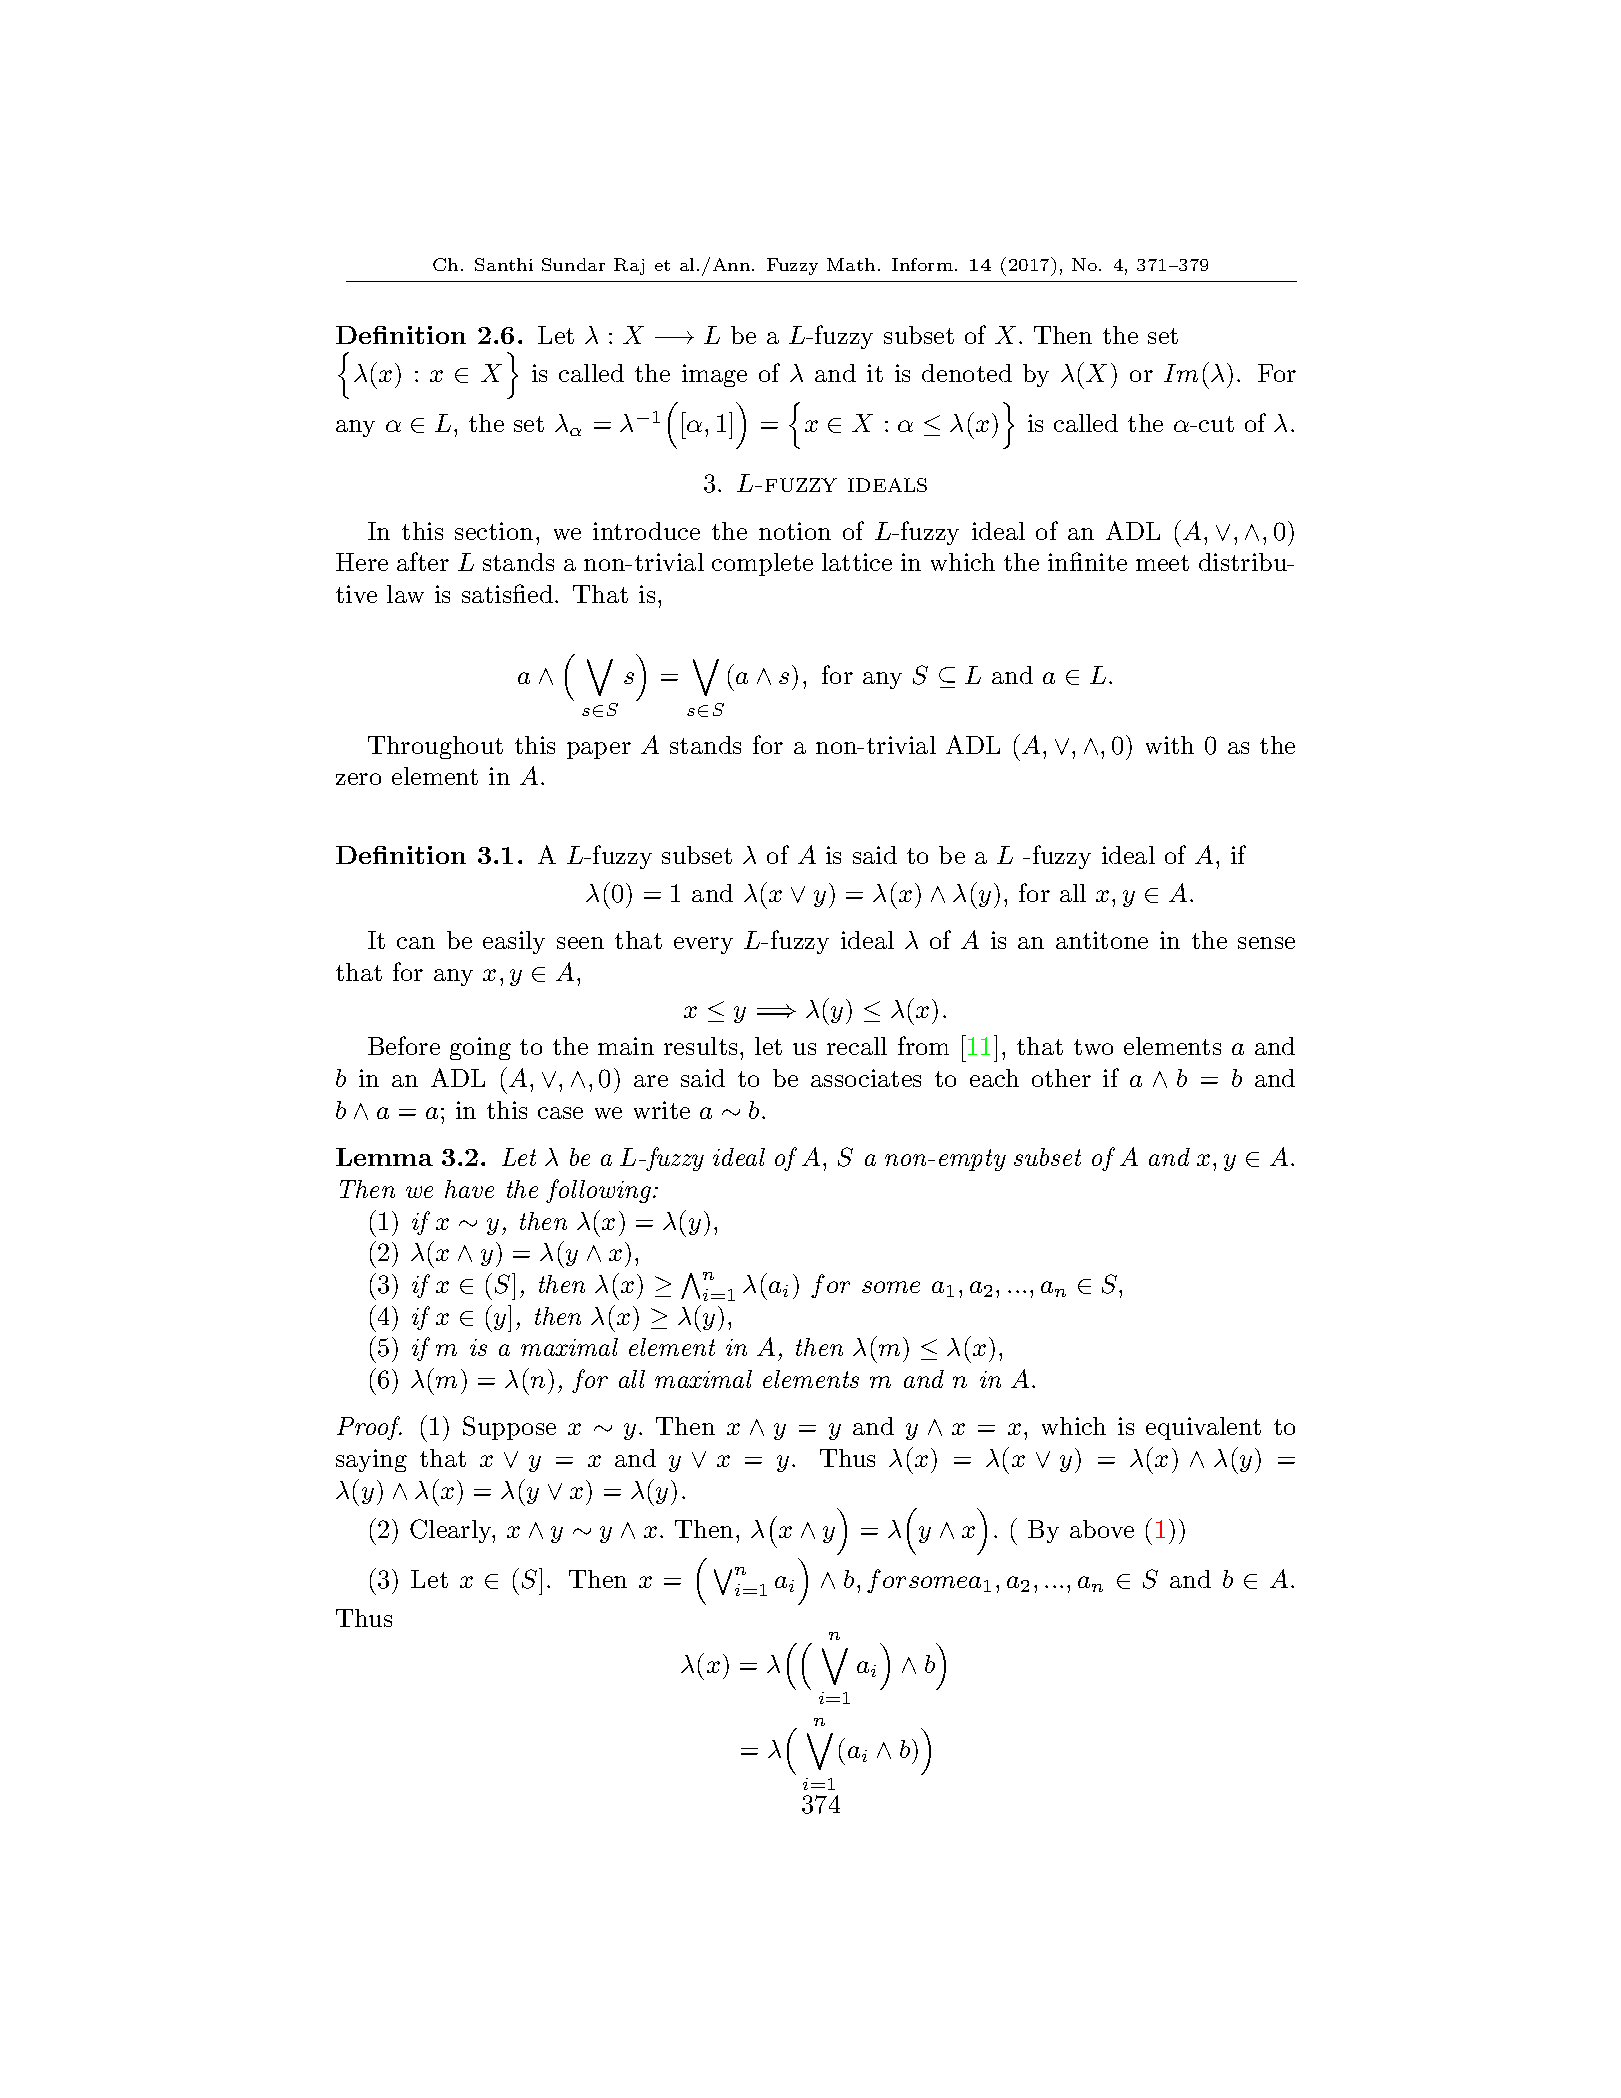 Image resolution: width=1621 pixels, height=2098 pixels. I want to click on satisfied, so click(507, 593).
